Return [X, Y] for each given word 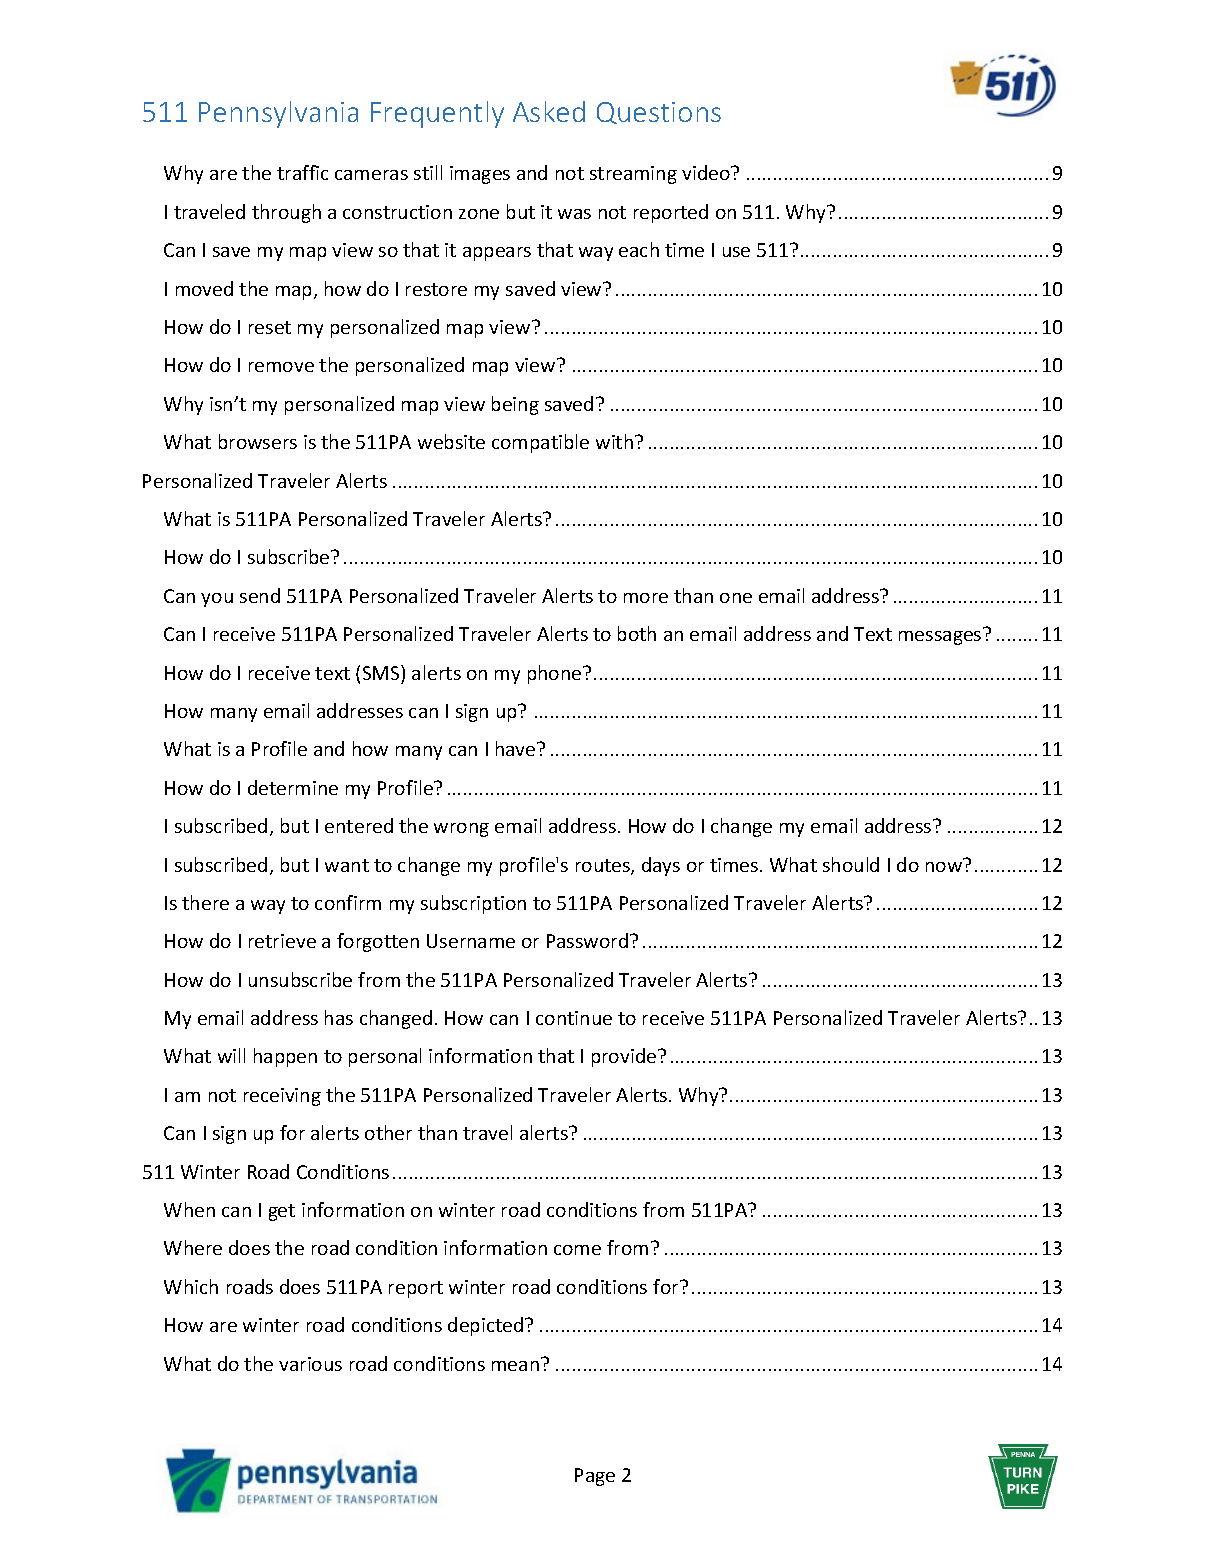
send [260, 595]
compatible [540, 443]
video [707, 172]
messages [940, 638]
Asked [549, 111]
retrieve [282, 941]
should [851, 864]
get [282, 1212]
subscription [473, 904]
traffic [302, 172]
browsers [258, 441]
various [310, 1364]
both [637, 633]
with [616, 441]
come [577, 1250]
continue [574, 1018]
